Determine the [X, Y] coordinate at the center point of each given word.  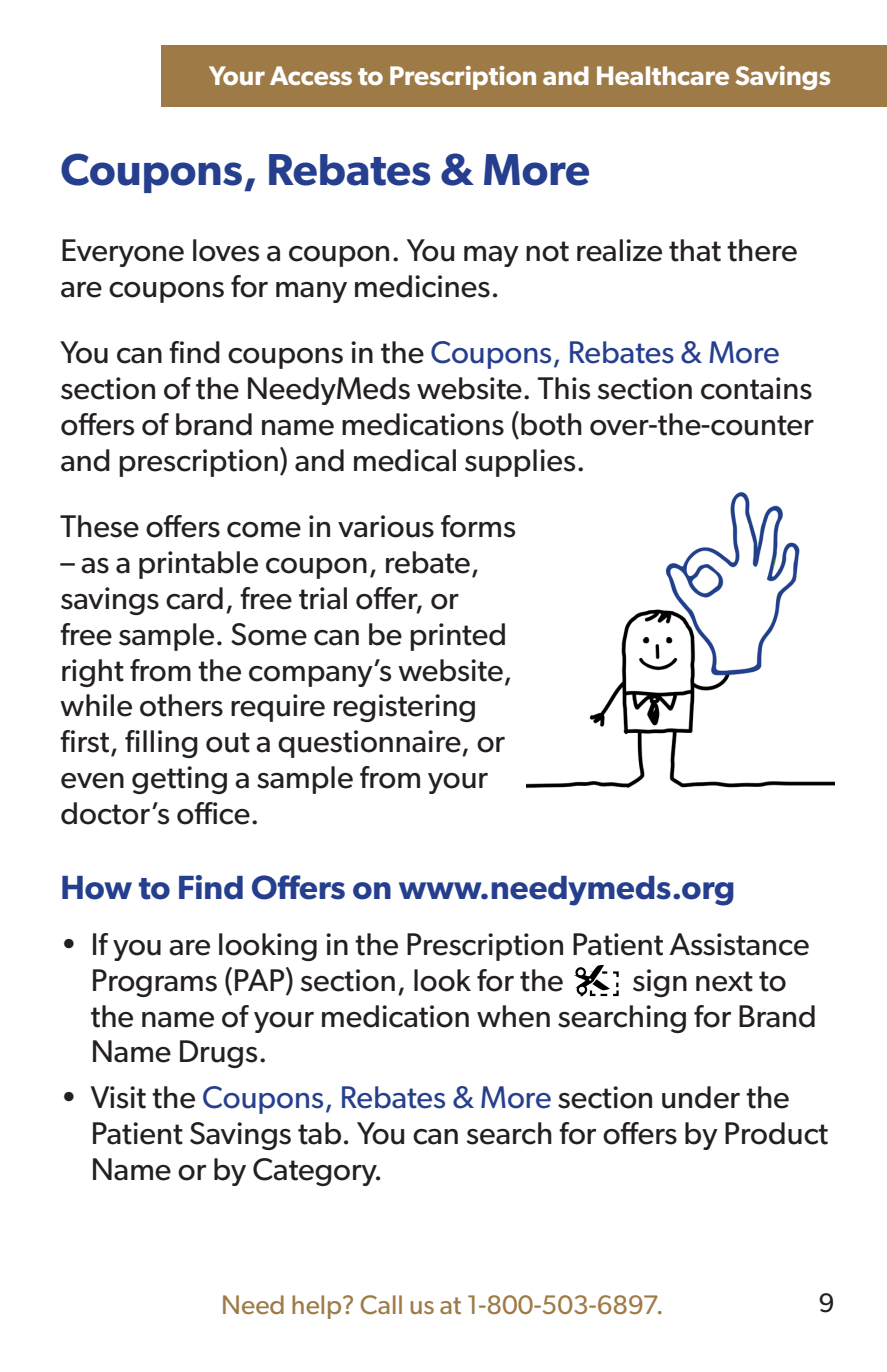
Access [311, 75]
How [97, 888]
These [99, 526]
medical [405, 460]
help [318, 1307]
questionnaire [370, 744]
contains [756, 388]
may [491, 256]
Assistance [739, 944]
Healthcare [663, 75]
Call [381, 1304]
